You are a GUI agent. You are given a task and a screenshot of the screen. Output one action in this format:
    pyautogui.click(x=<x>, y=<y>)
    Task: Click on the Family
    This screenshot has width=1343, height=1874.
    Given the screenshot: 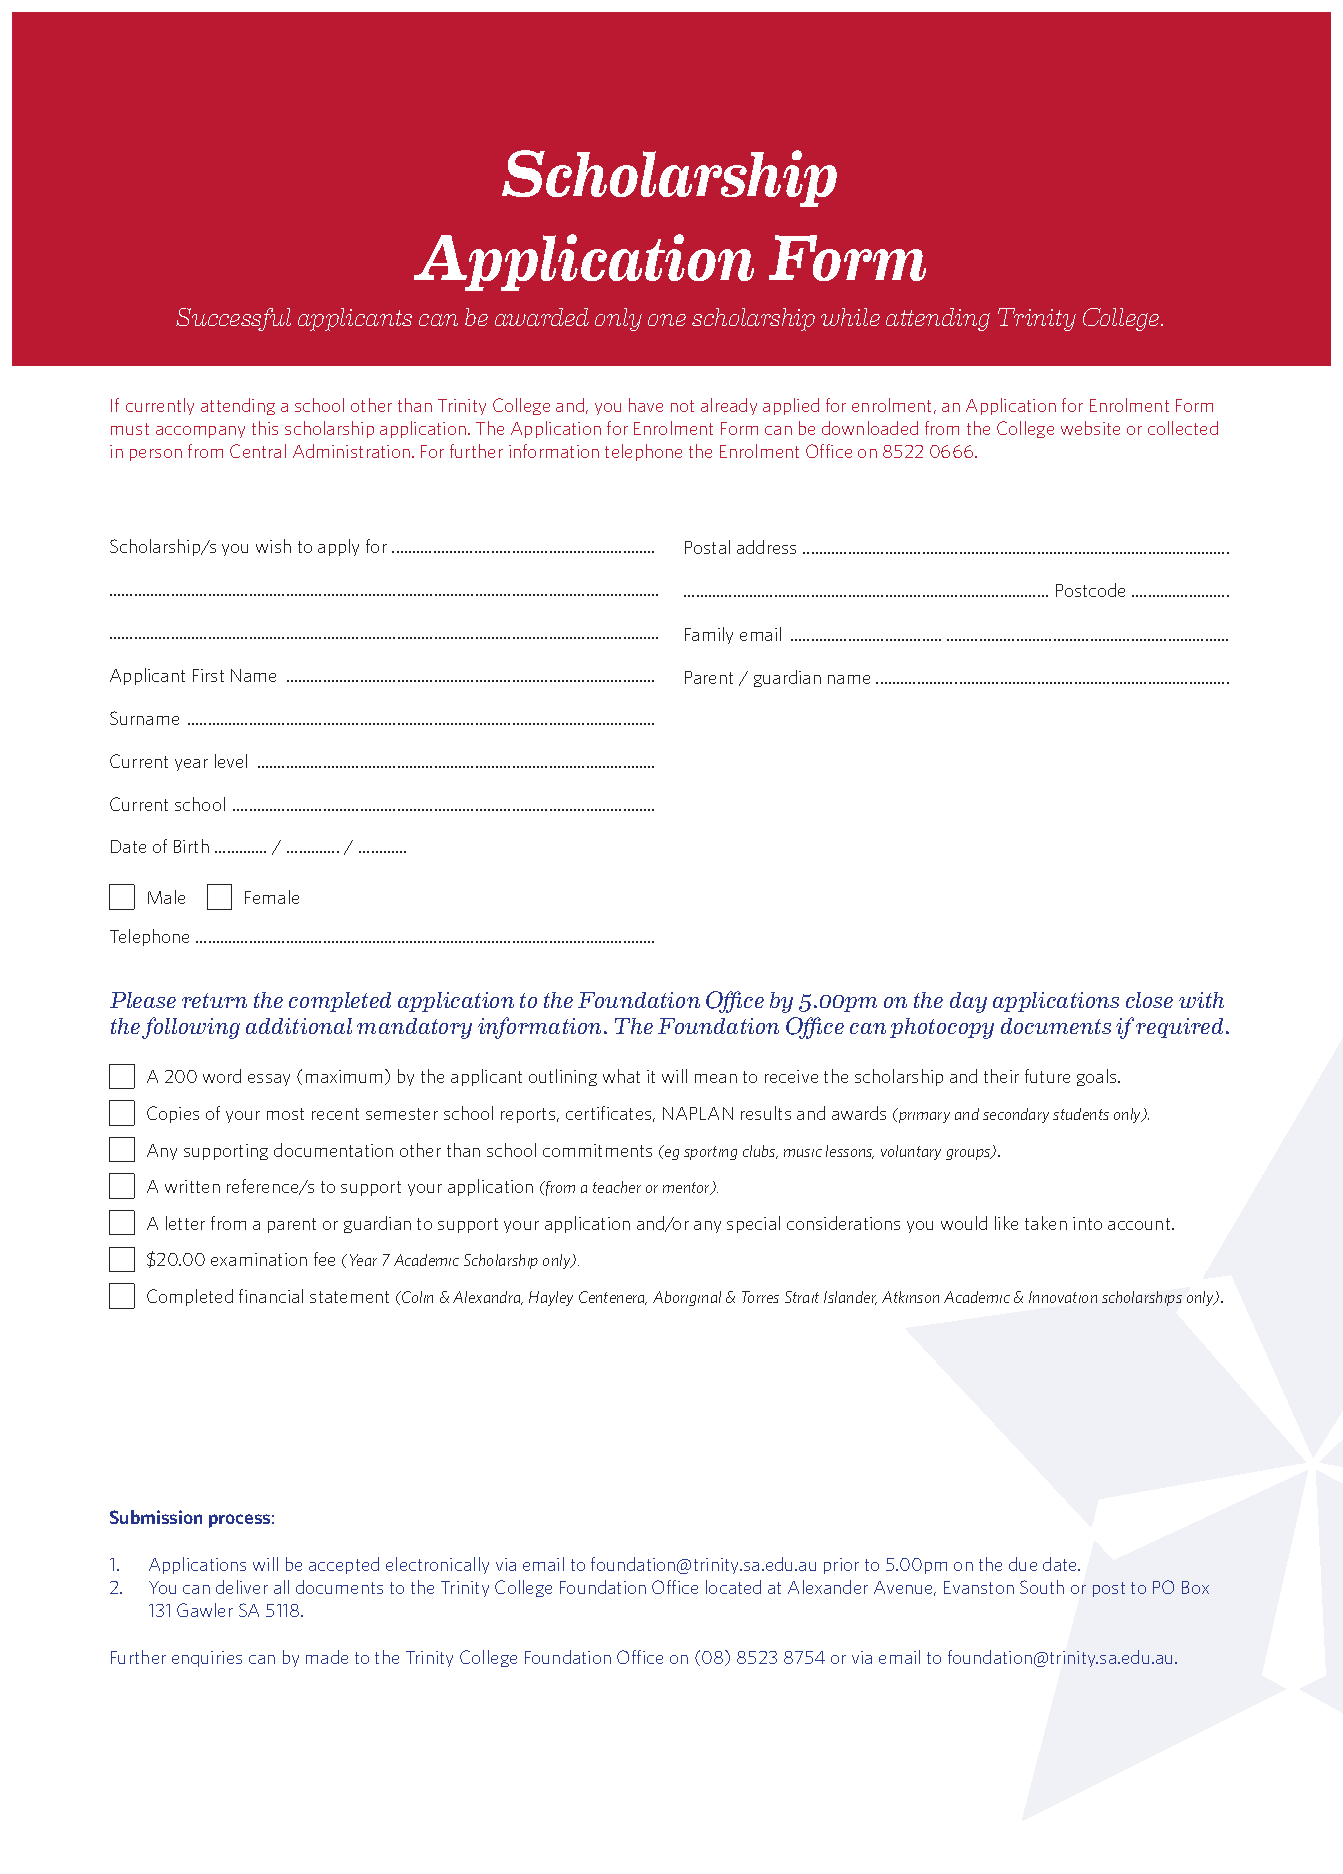 What is the action you would take?
    pyautogui.click(x=709, y=635)
